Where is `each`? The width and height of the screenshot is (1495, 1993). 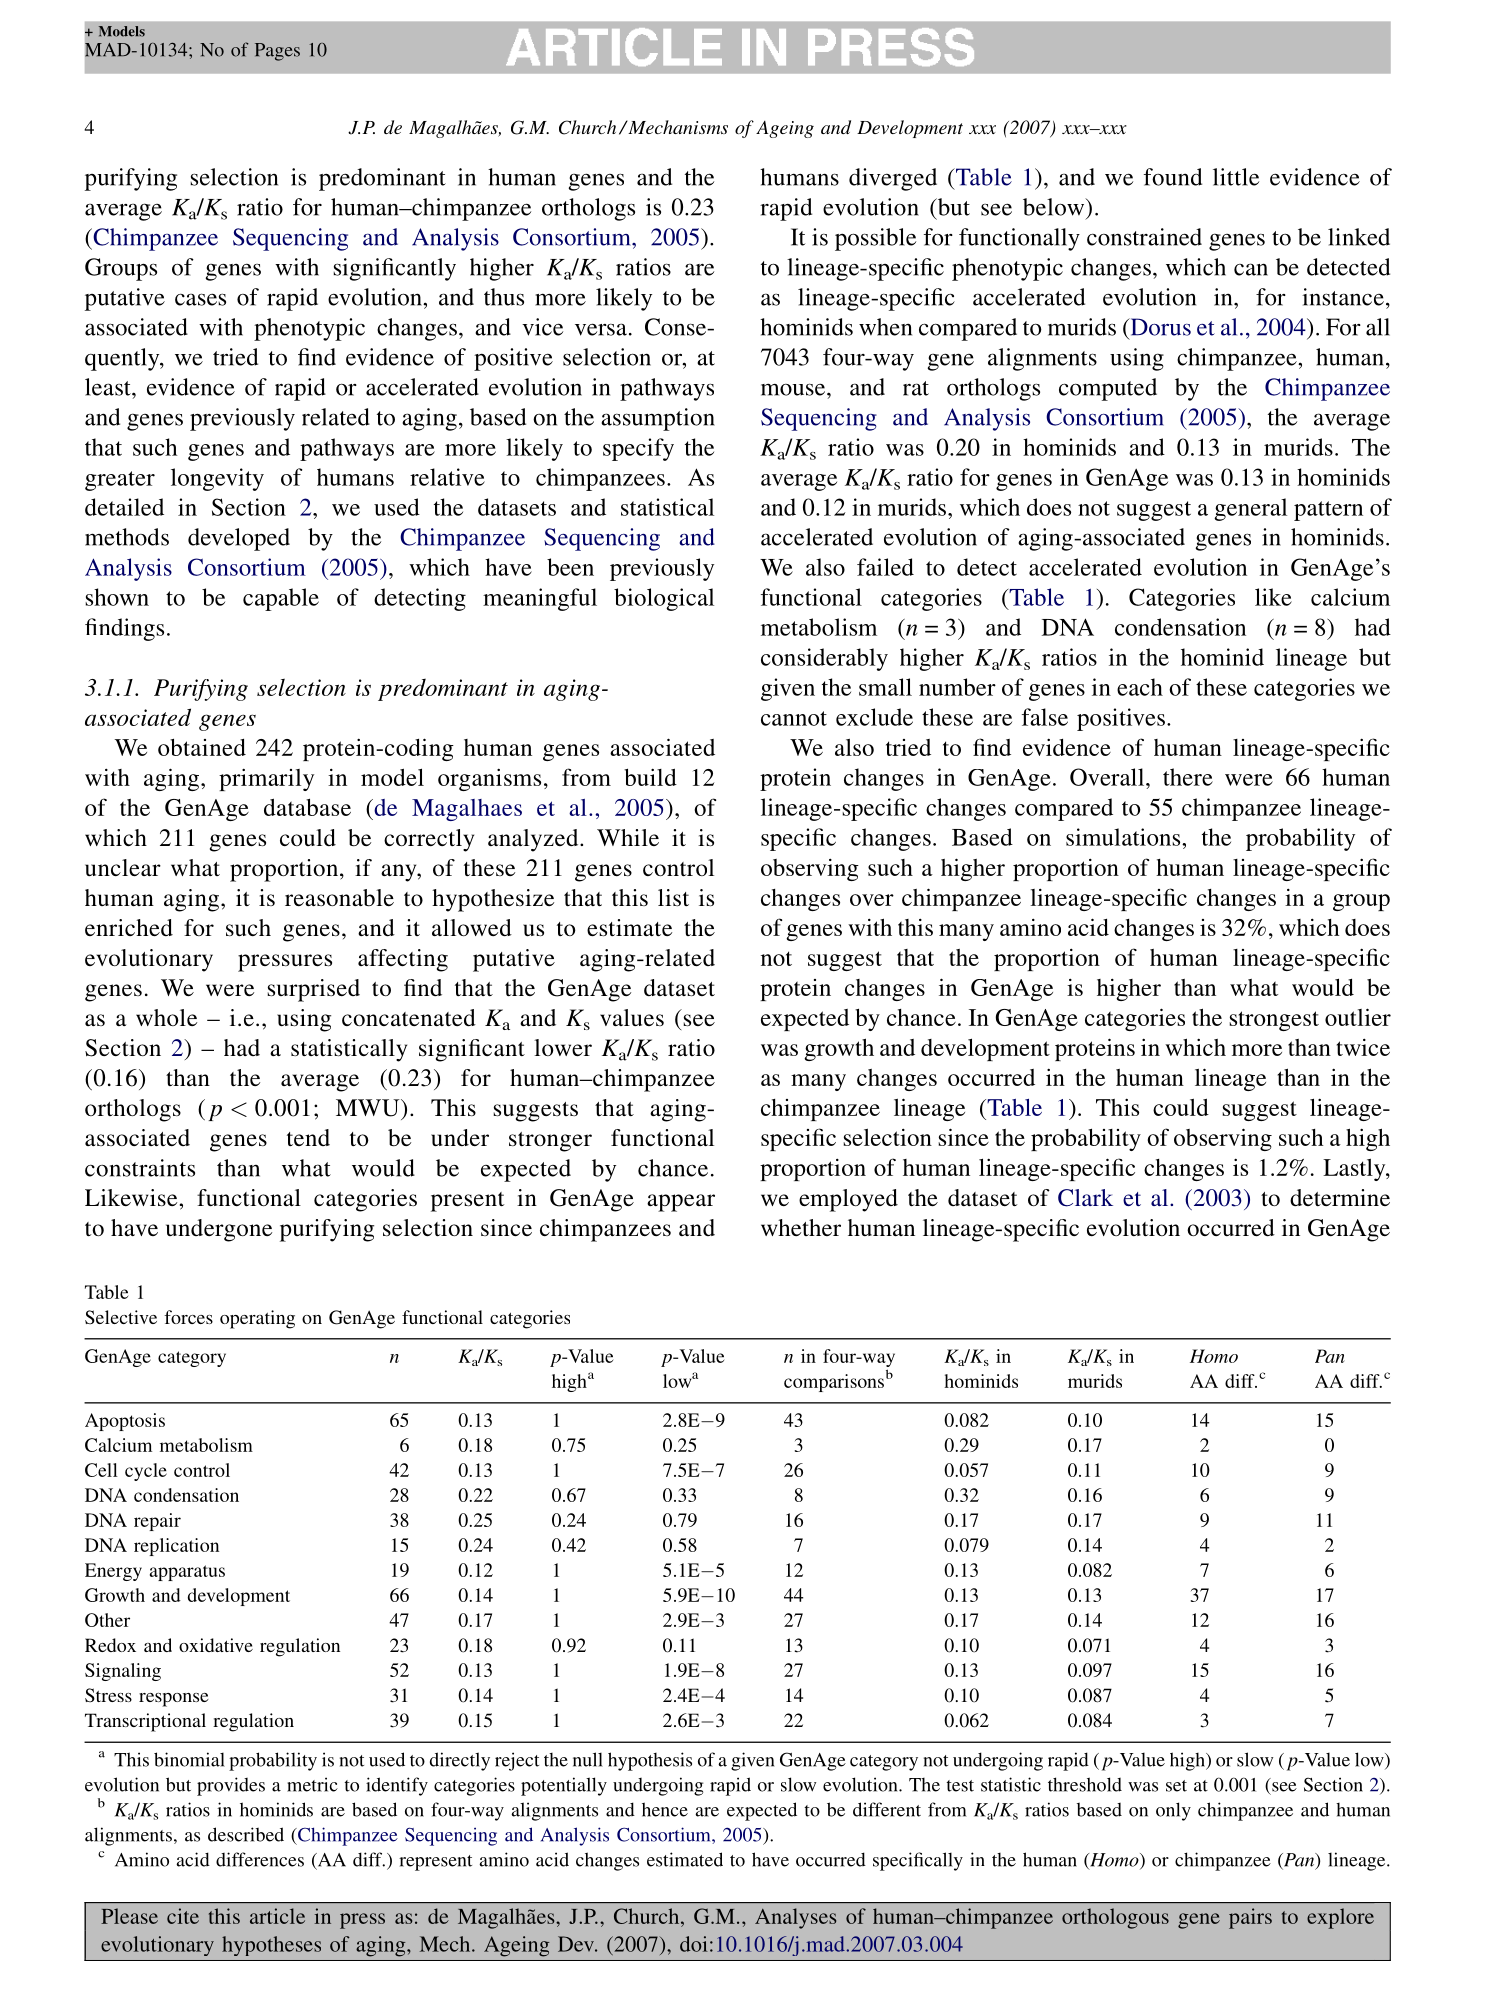 each is located at coordinates (1140, 687).
